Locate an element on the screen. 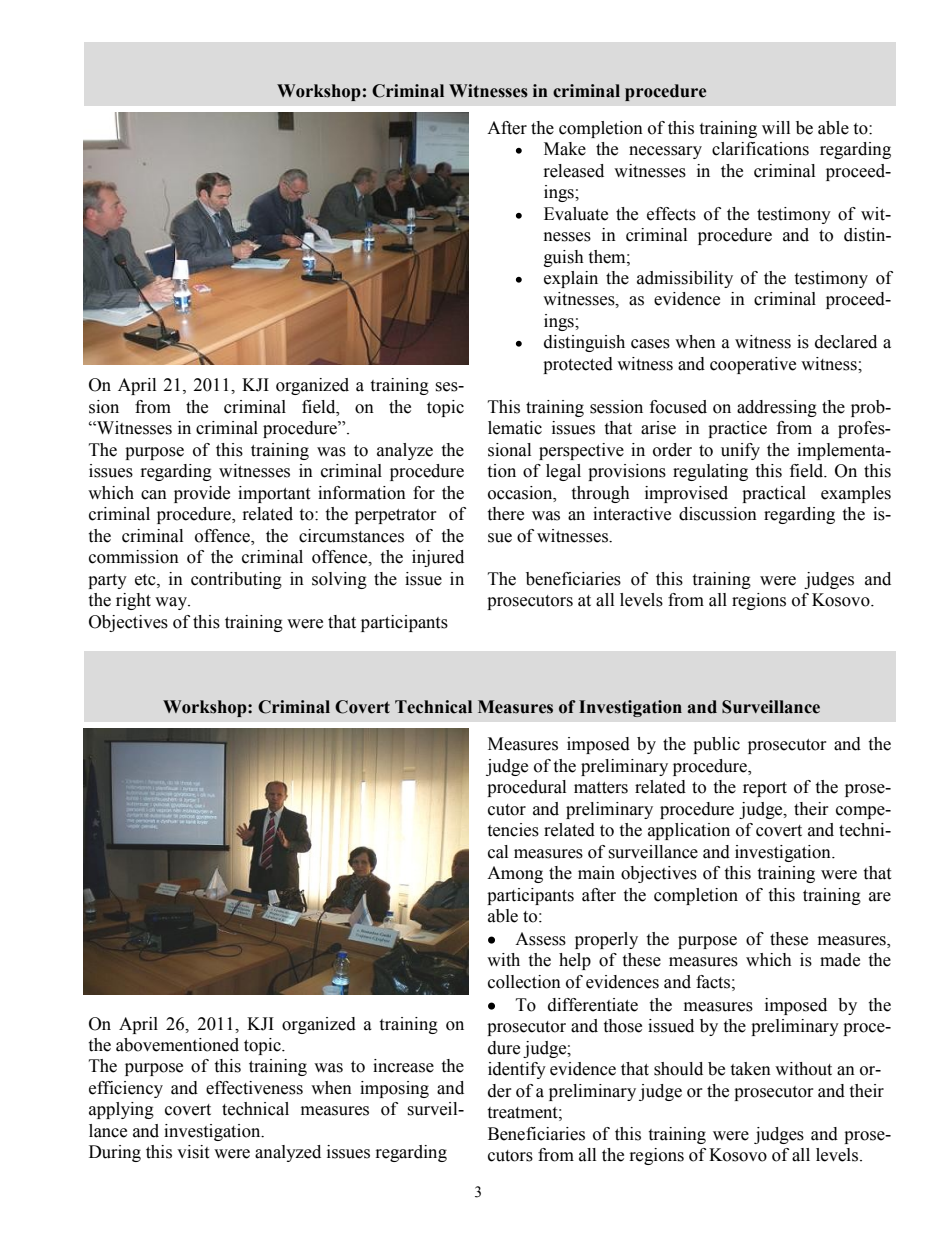  public is located at coordinates (716, 745).
